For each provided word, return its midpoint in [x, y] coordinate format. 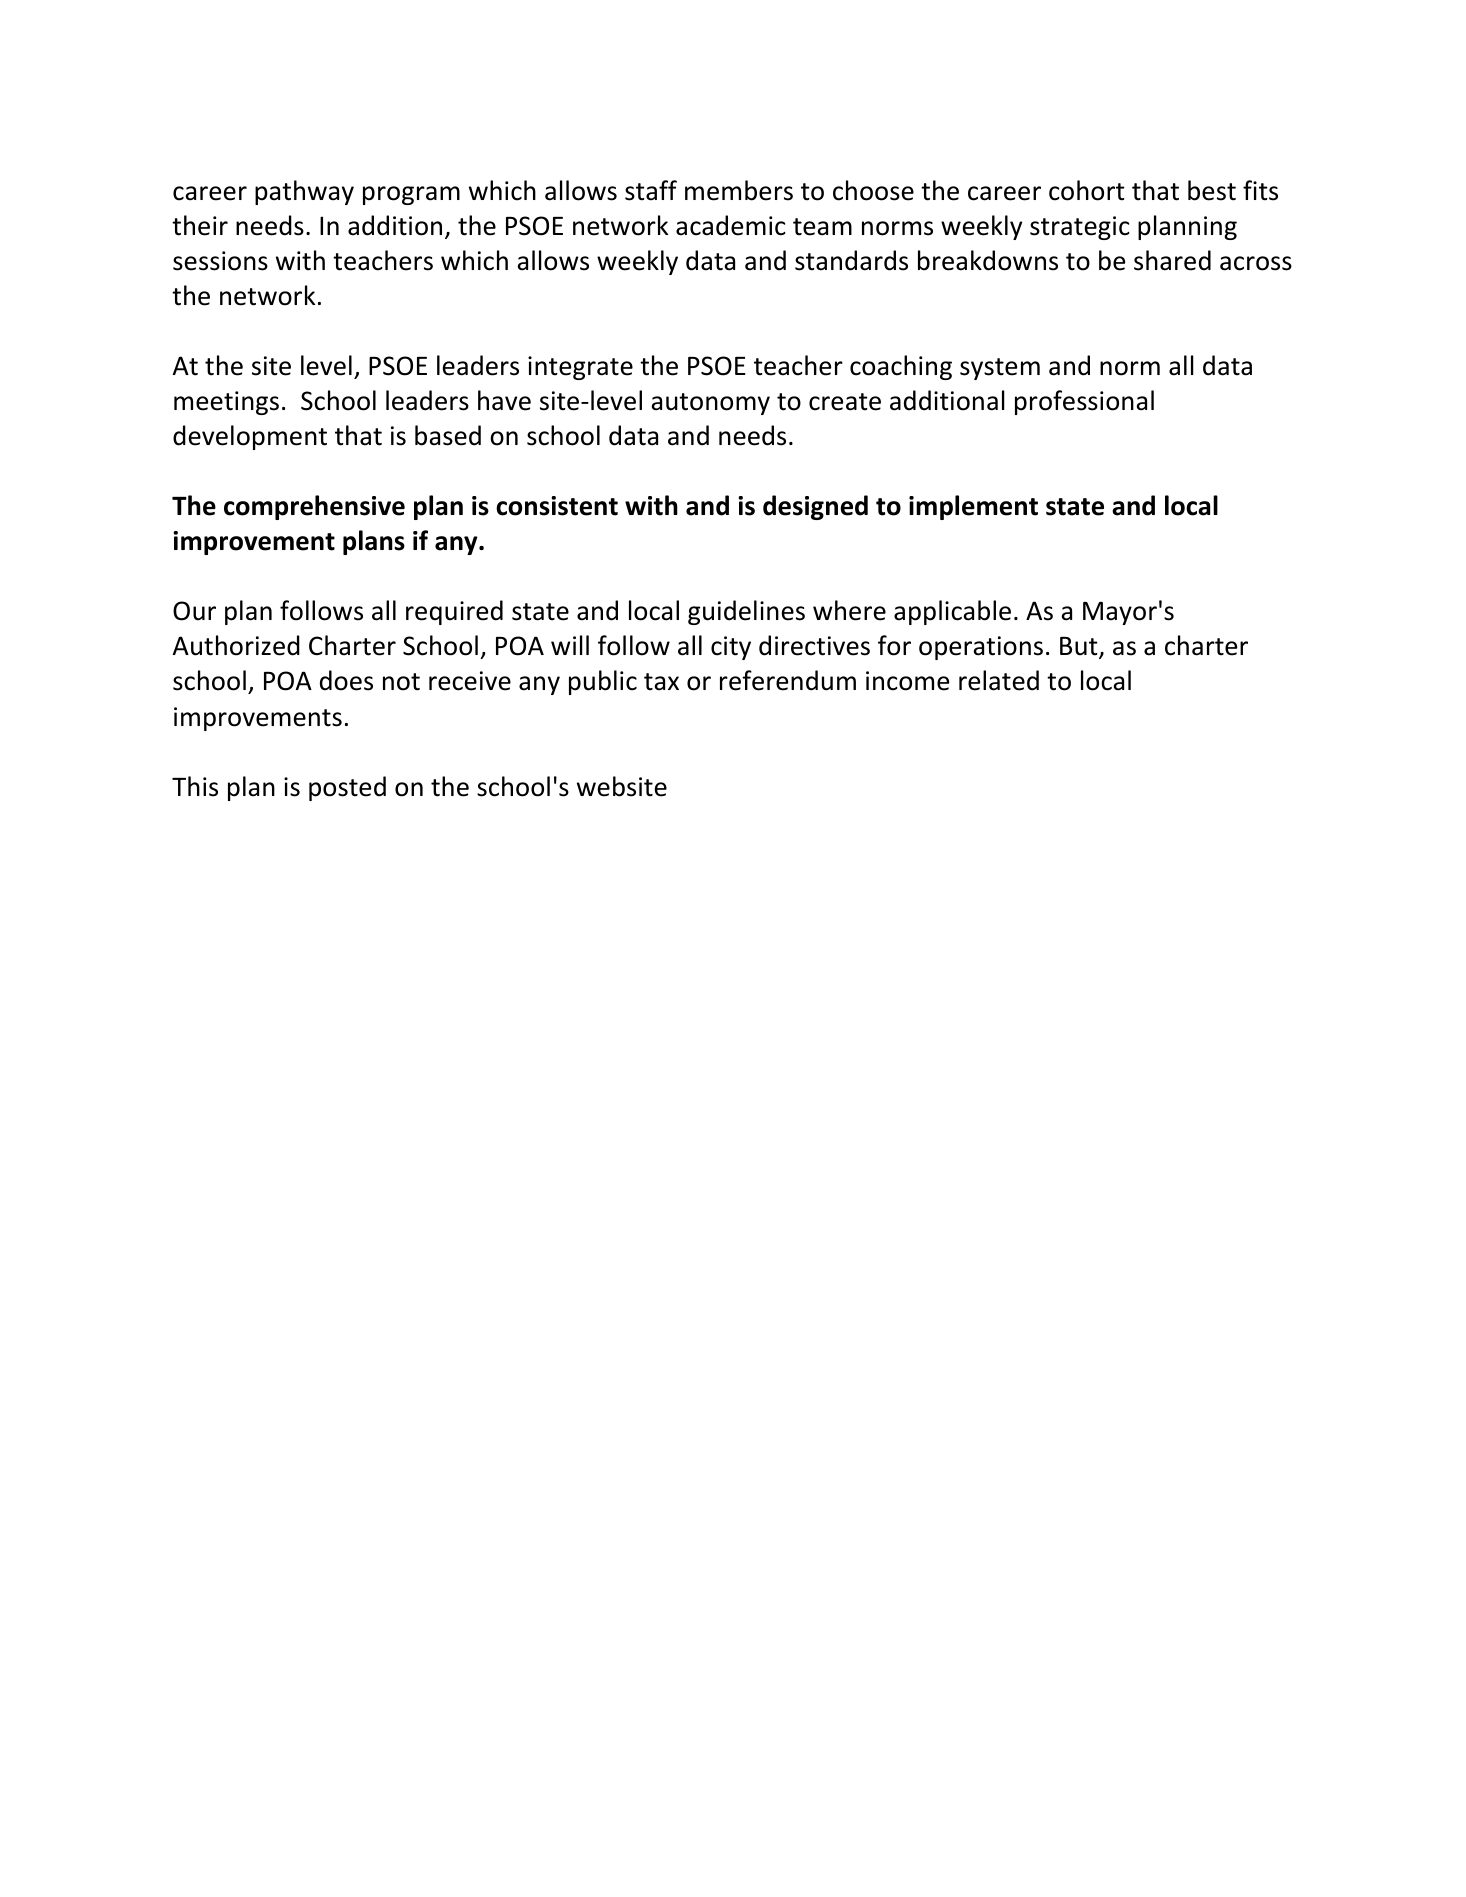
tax [661, 682]
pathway [304, 192]
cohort [1087, 190]
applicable [952, 612]
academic [731, 225]
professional [1084, 402]
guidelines [746, 612]
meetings [226, 403]
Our [194, 611]
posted [347, 788]
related [999, 680]
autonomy [710, 404]
